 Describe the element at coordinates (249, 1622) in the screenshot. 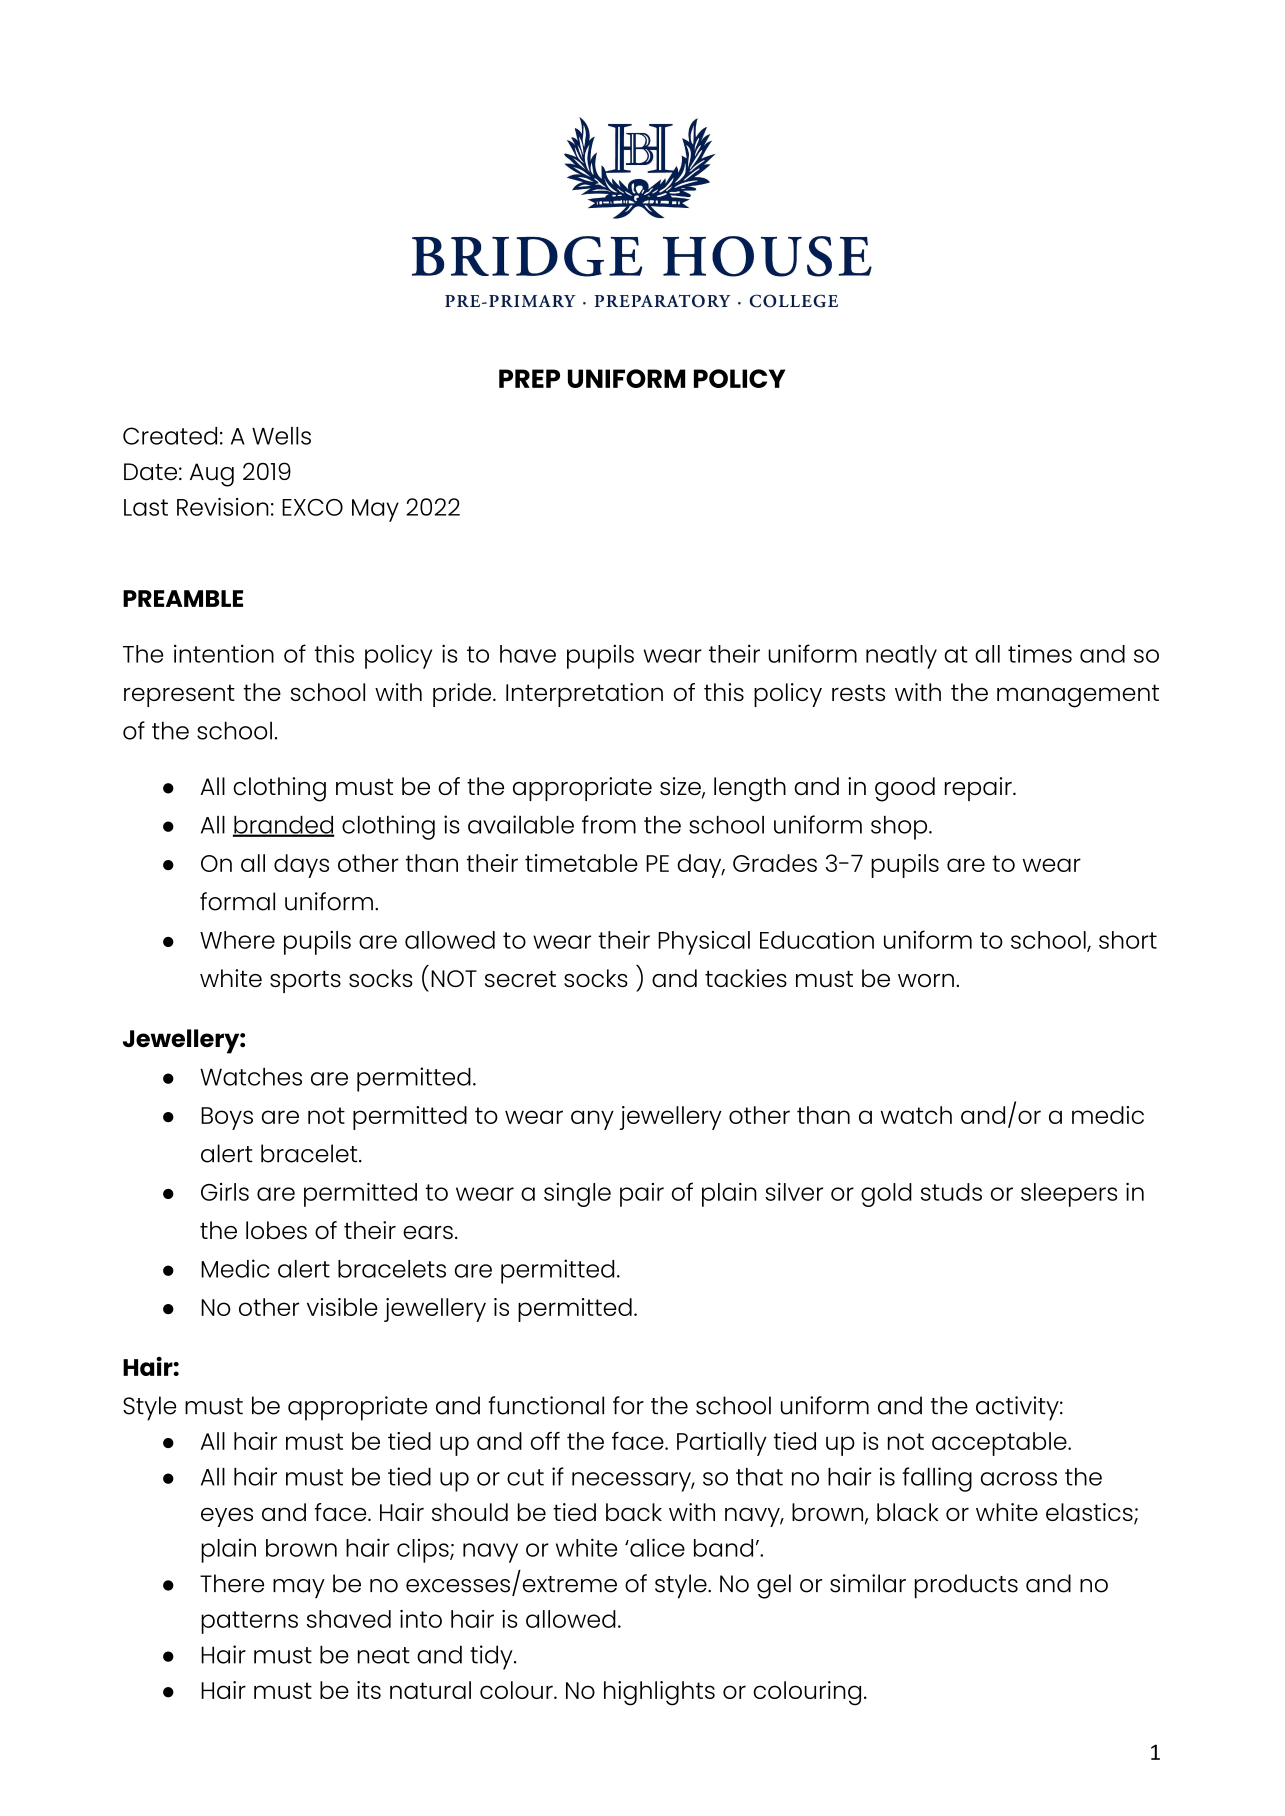

I see `patterns` at that location.
